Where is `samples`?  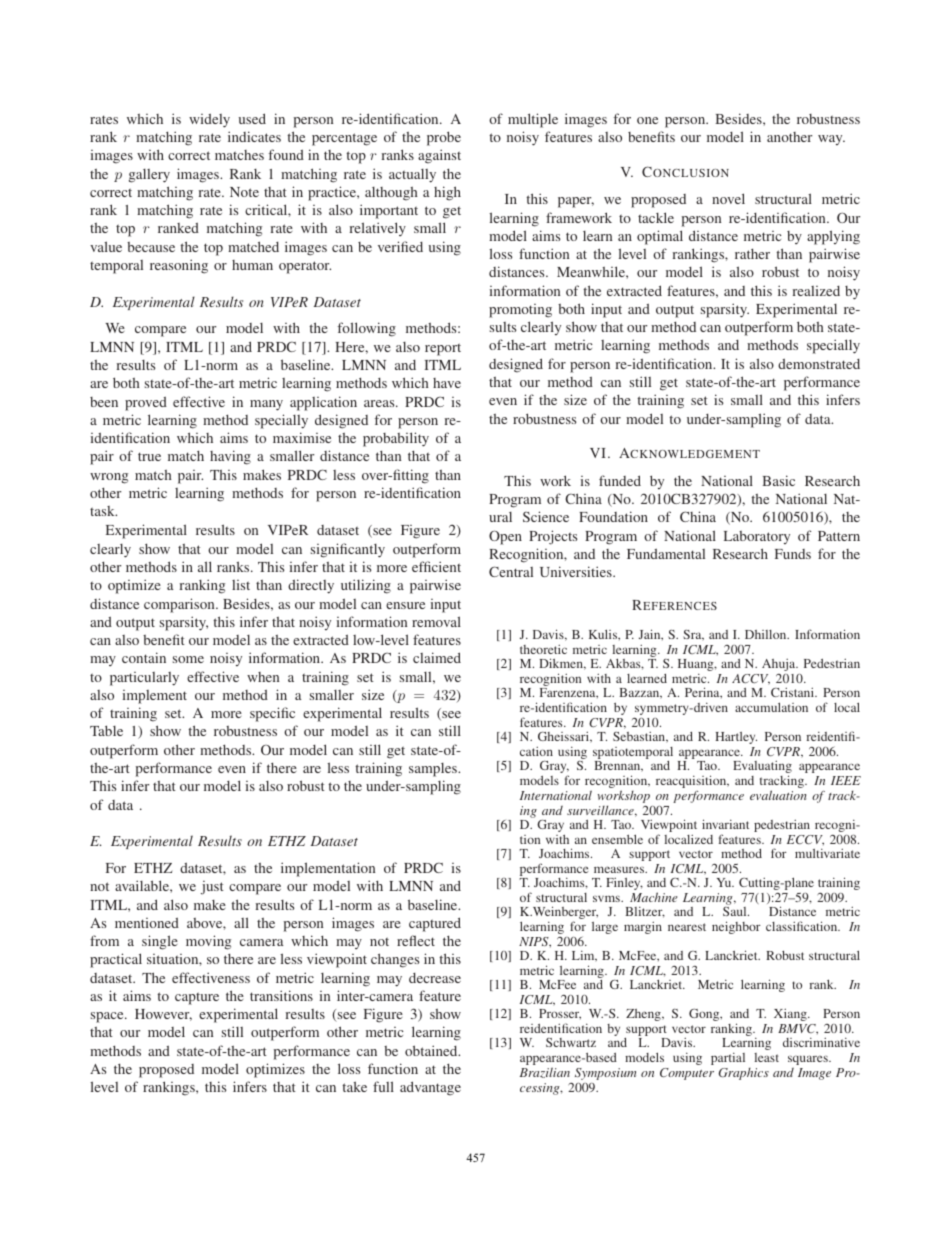
samples is located at coordinates (434, 770).
